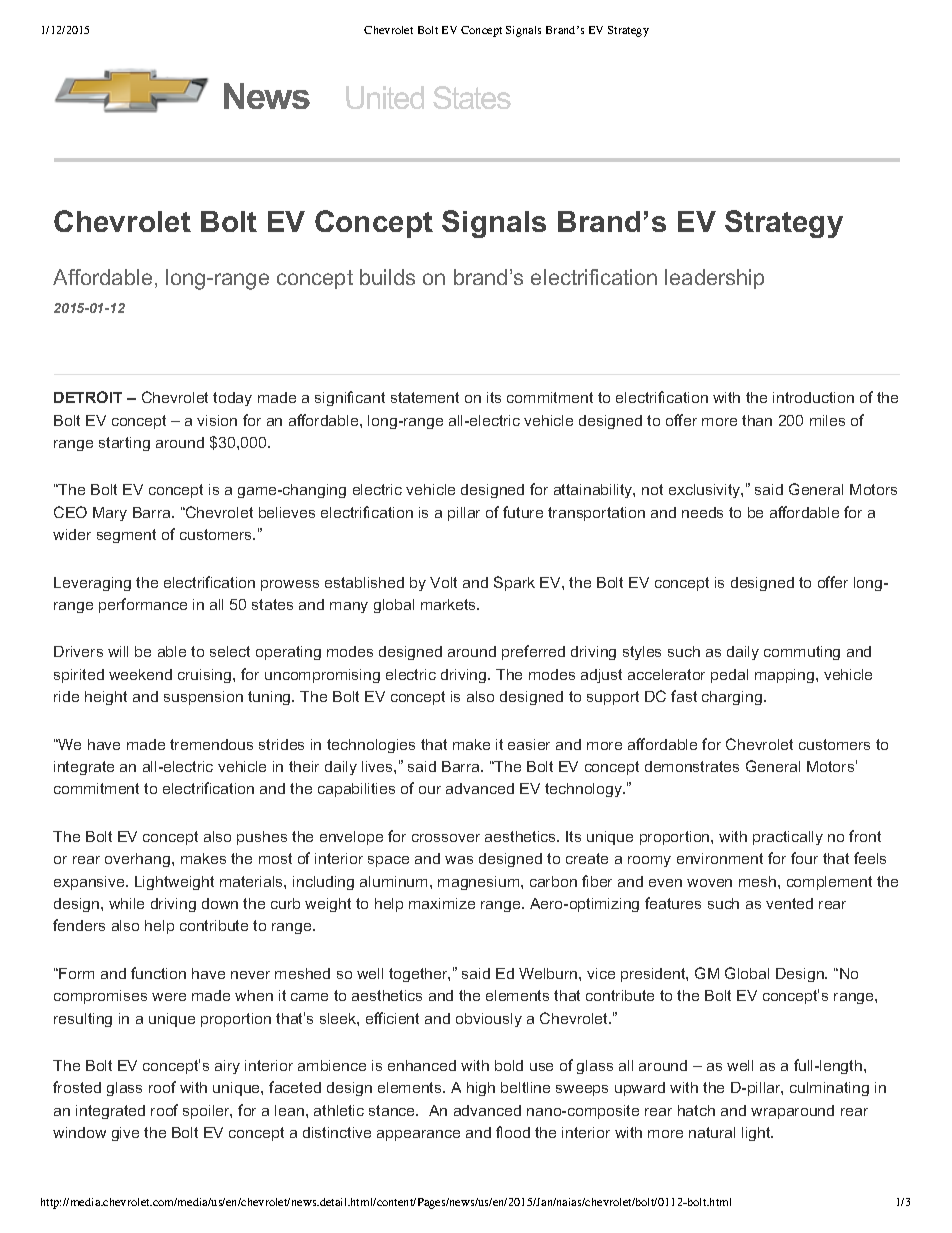 The height and width of the screenshot is (1233, 952). I want to click on today, so click(232, 399).
